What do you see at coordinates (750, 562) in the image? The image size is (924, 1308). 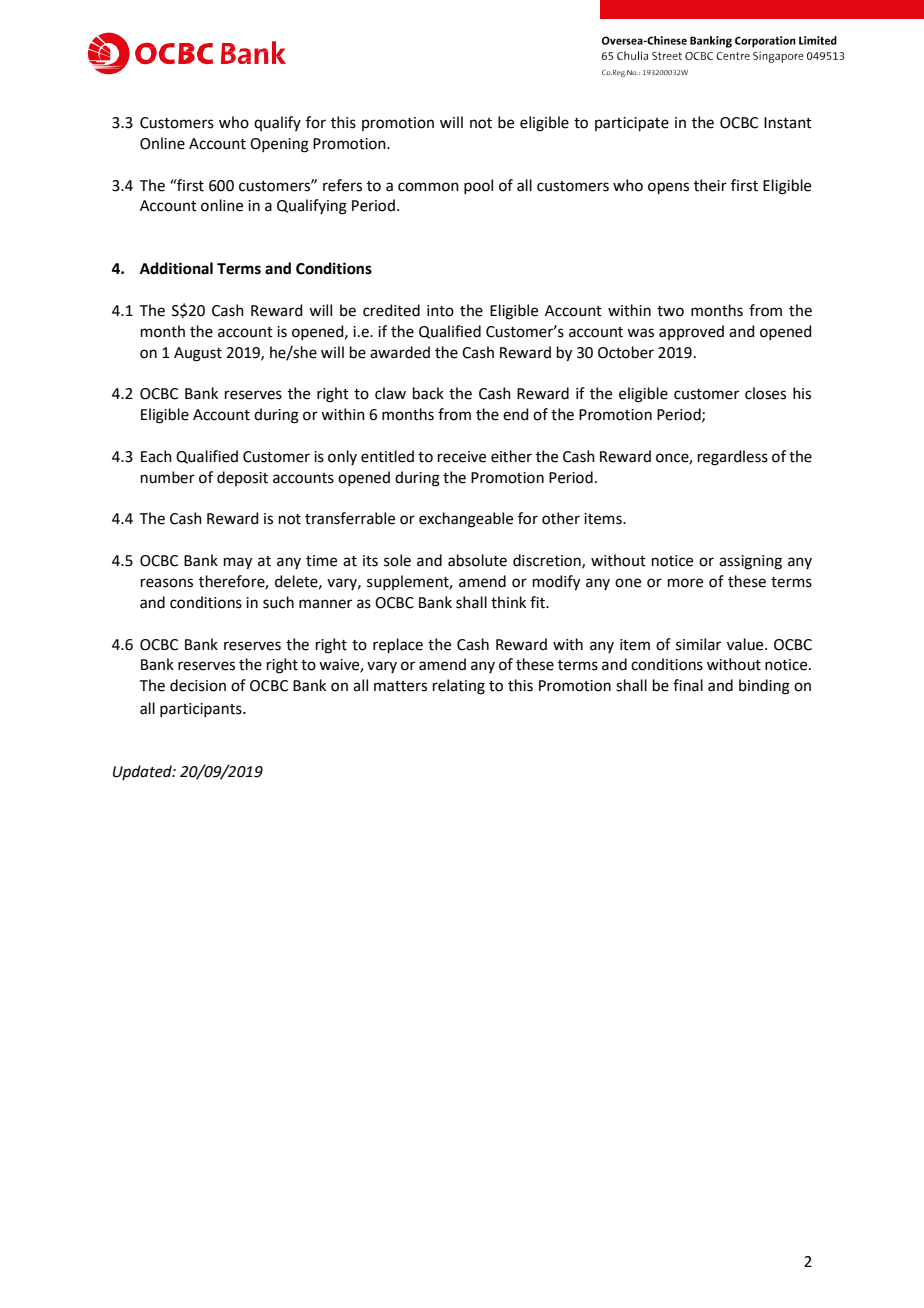 I see `assigning` at bounding box center [750, 562].
